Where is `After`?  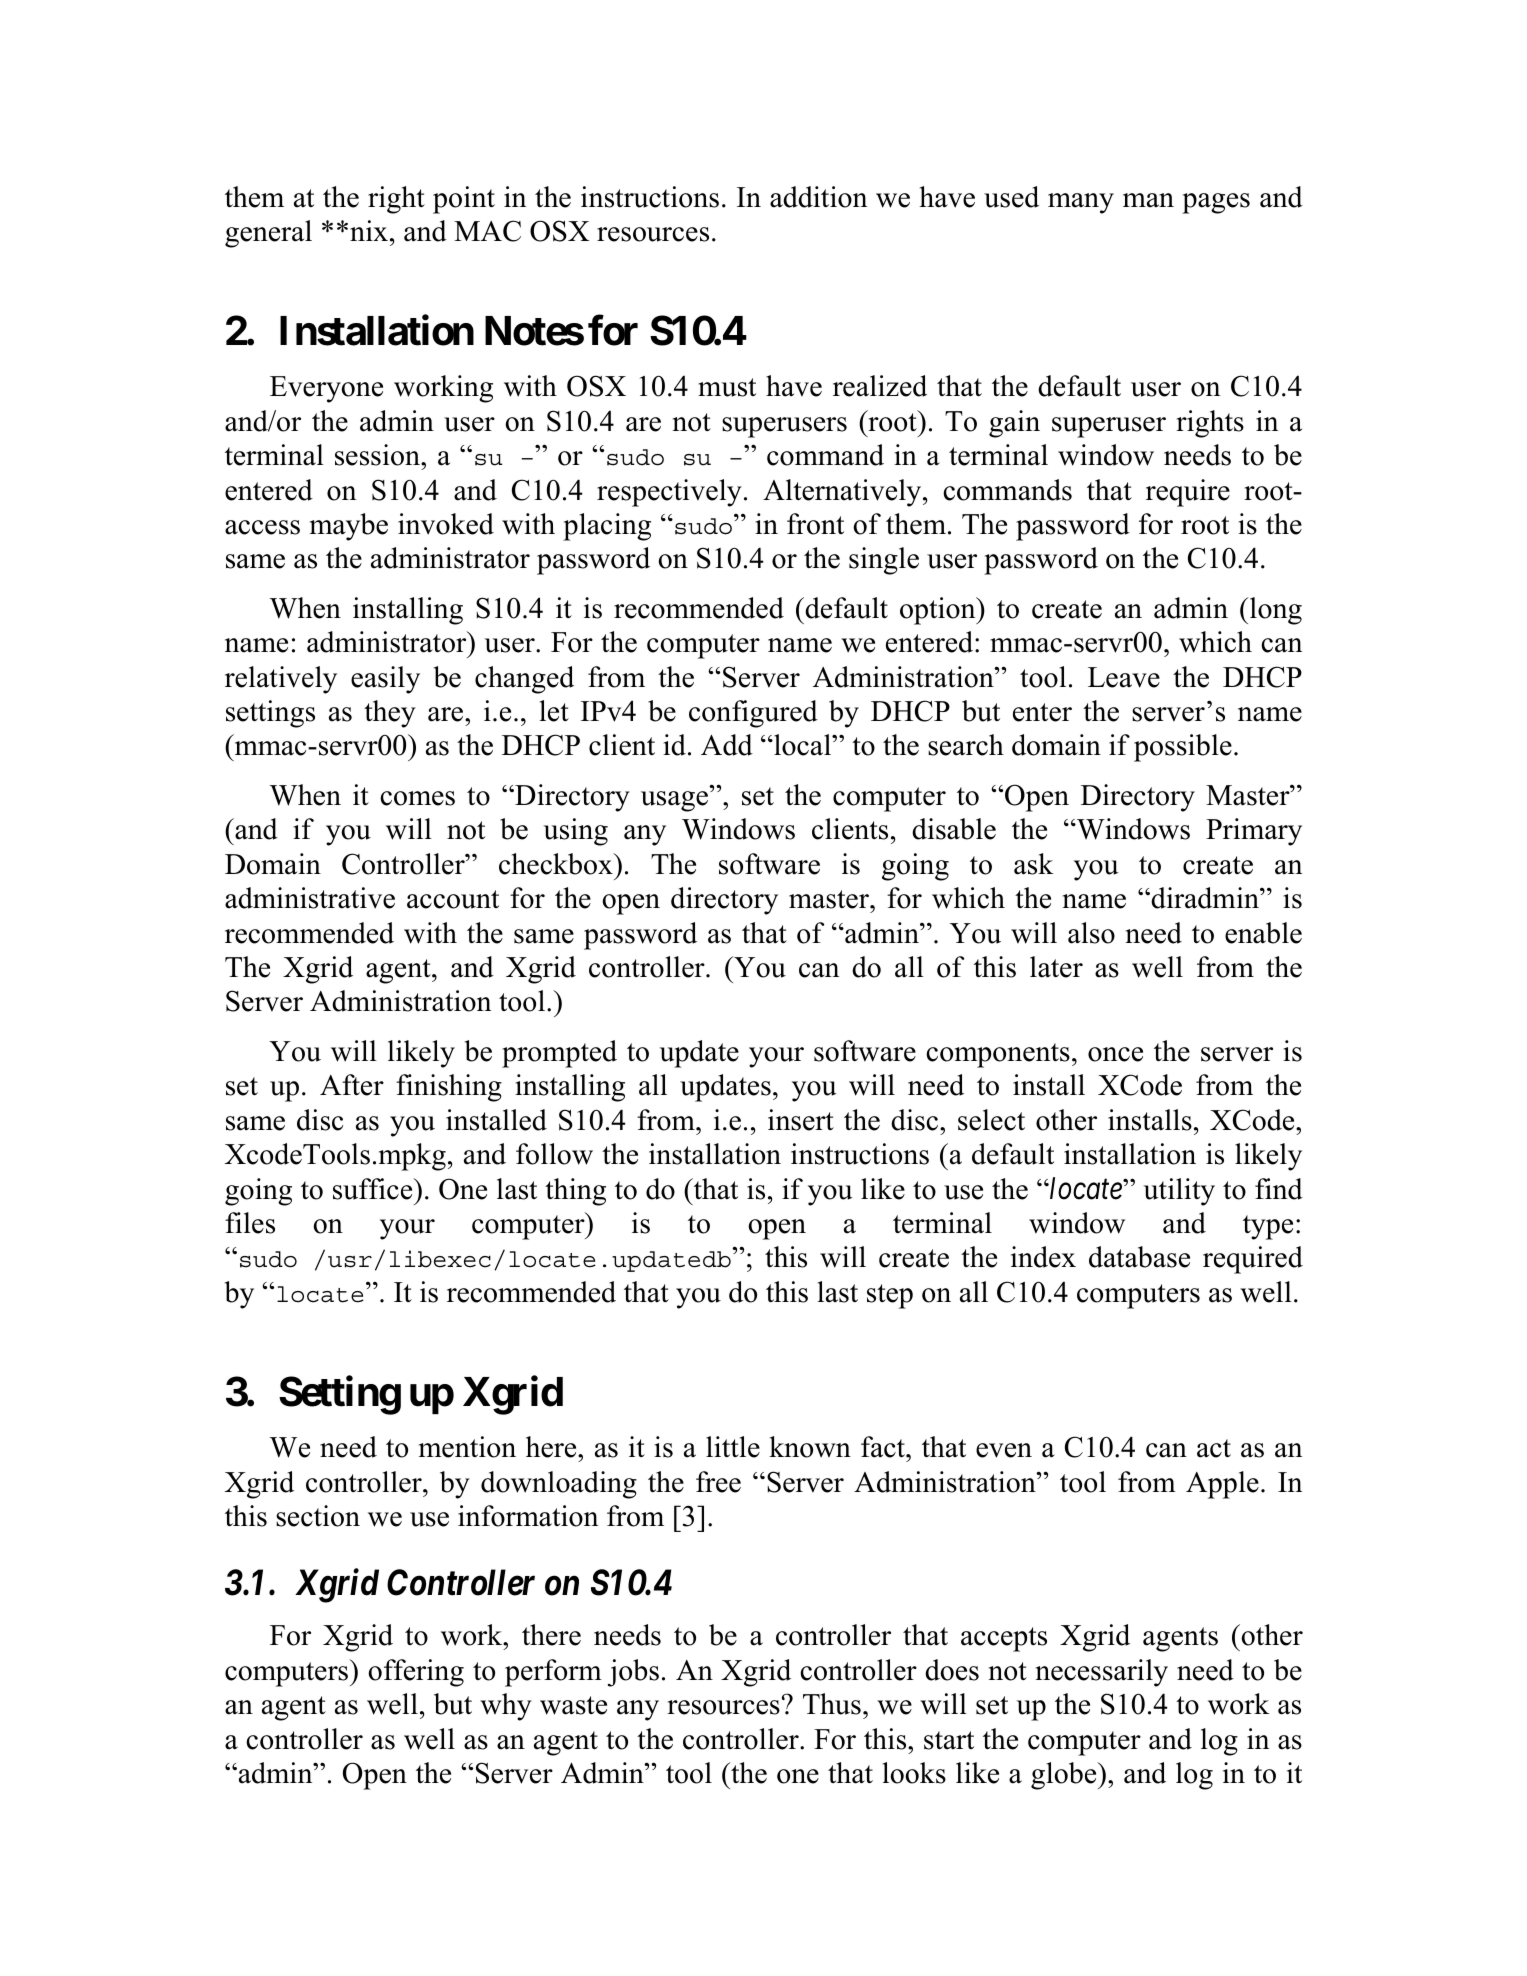 After is located at coordinates (352, 1085).
